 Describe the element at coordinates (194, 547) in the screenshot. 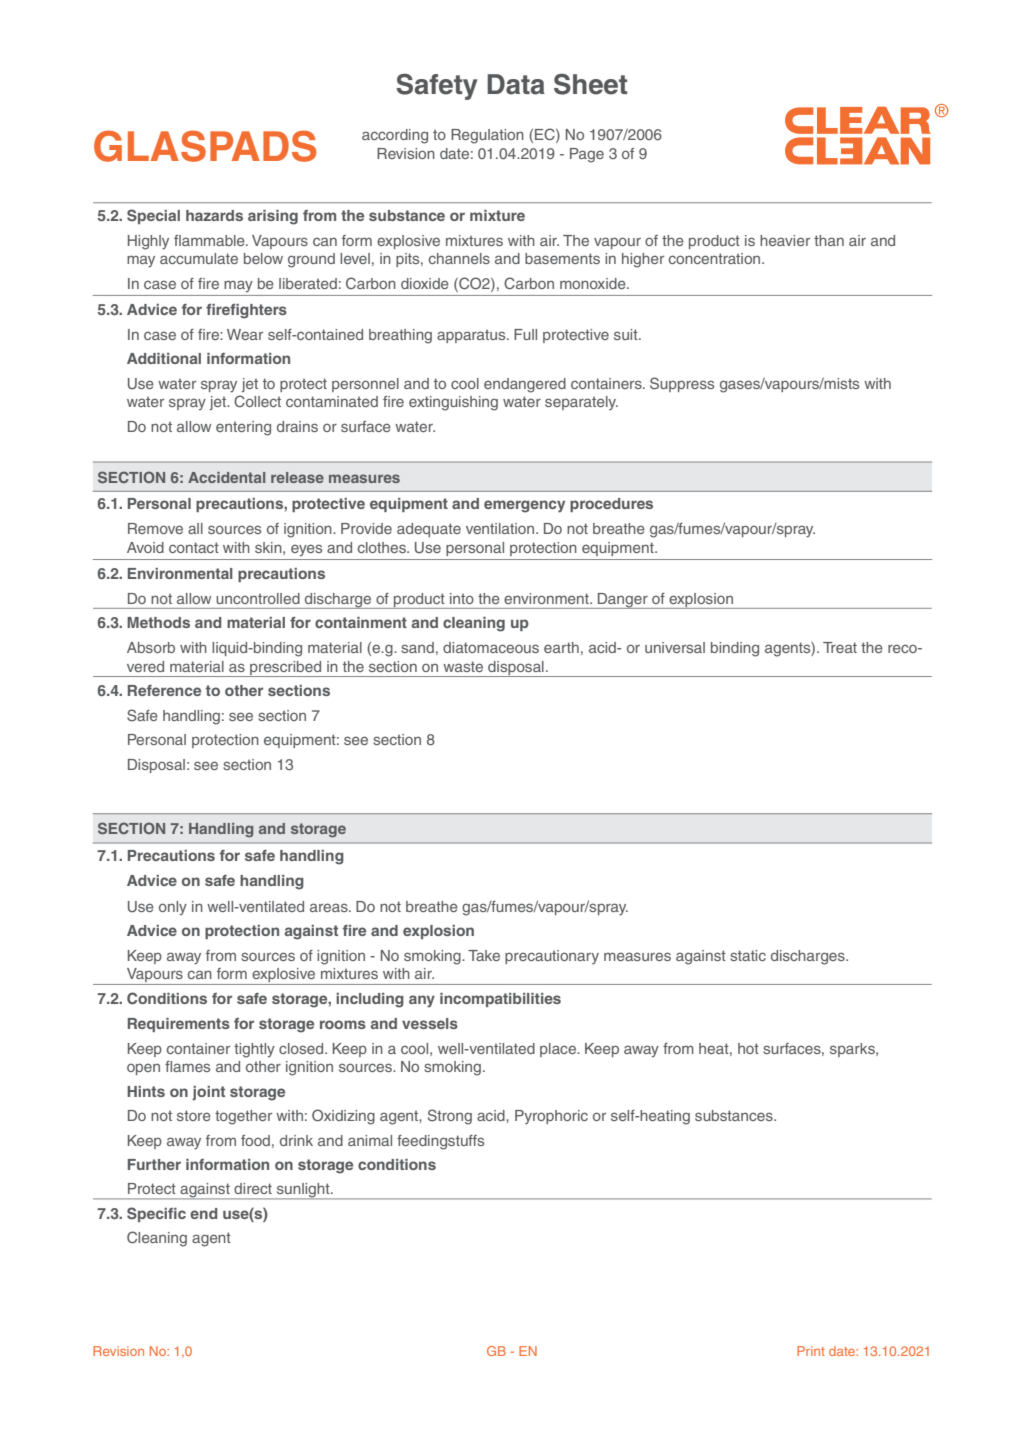

I see `contact` at that location.
